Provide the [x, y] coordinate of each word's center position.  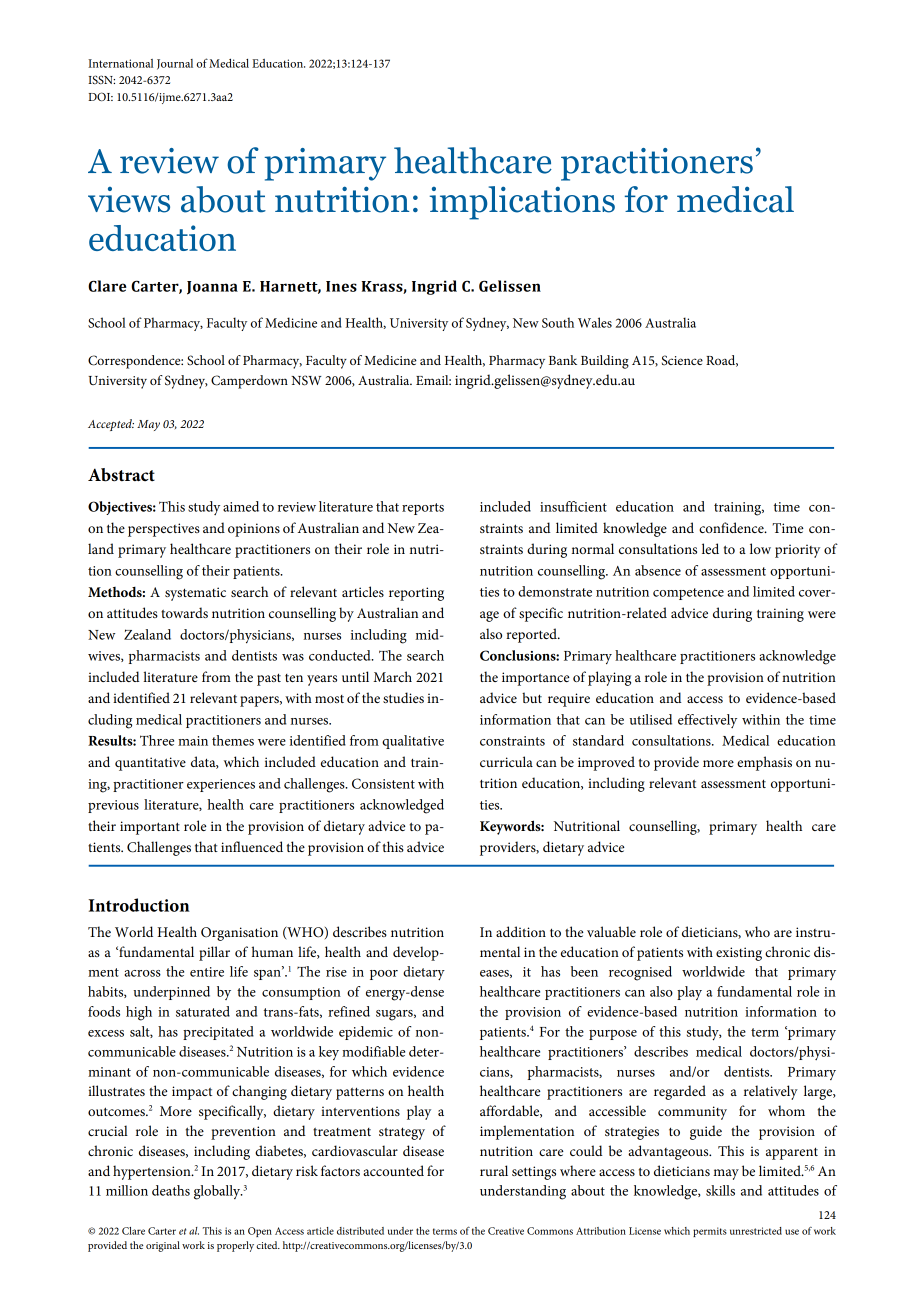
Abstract [121, 475]
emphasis [764, 763]
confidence [732, 527]
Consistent [383, 783]
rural [494, 1170]
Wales [595, 322]
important [150, 828]
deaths [171, 1190]
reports [423, 509]
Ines [341, 286]
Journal [175, 64]
